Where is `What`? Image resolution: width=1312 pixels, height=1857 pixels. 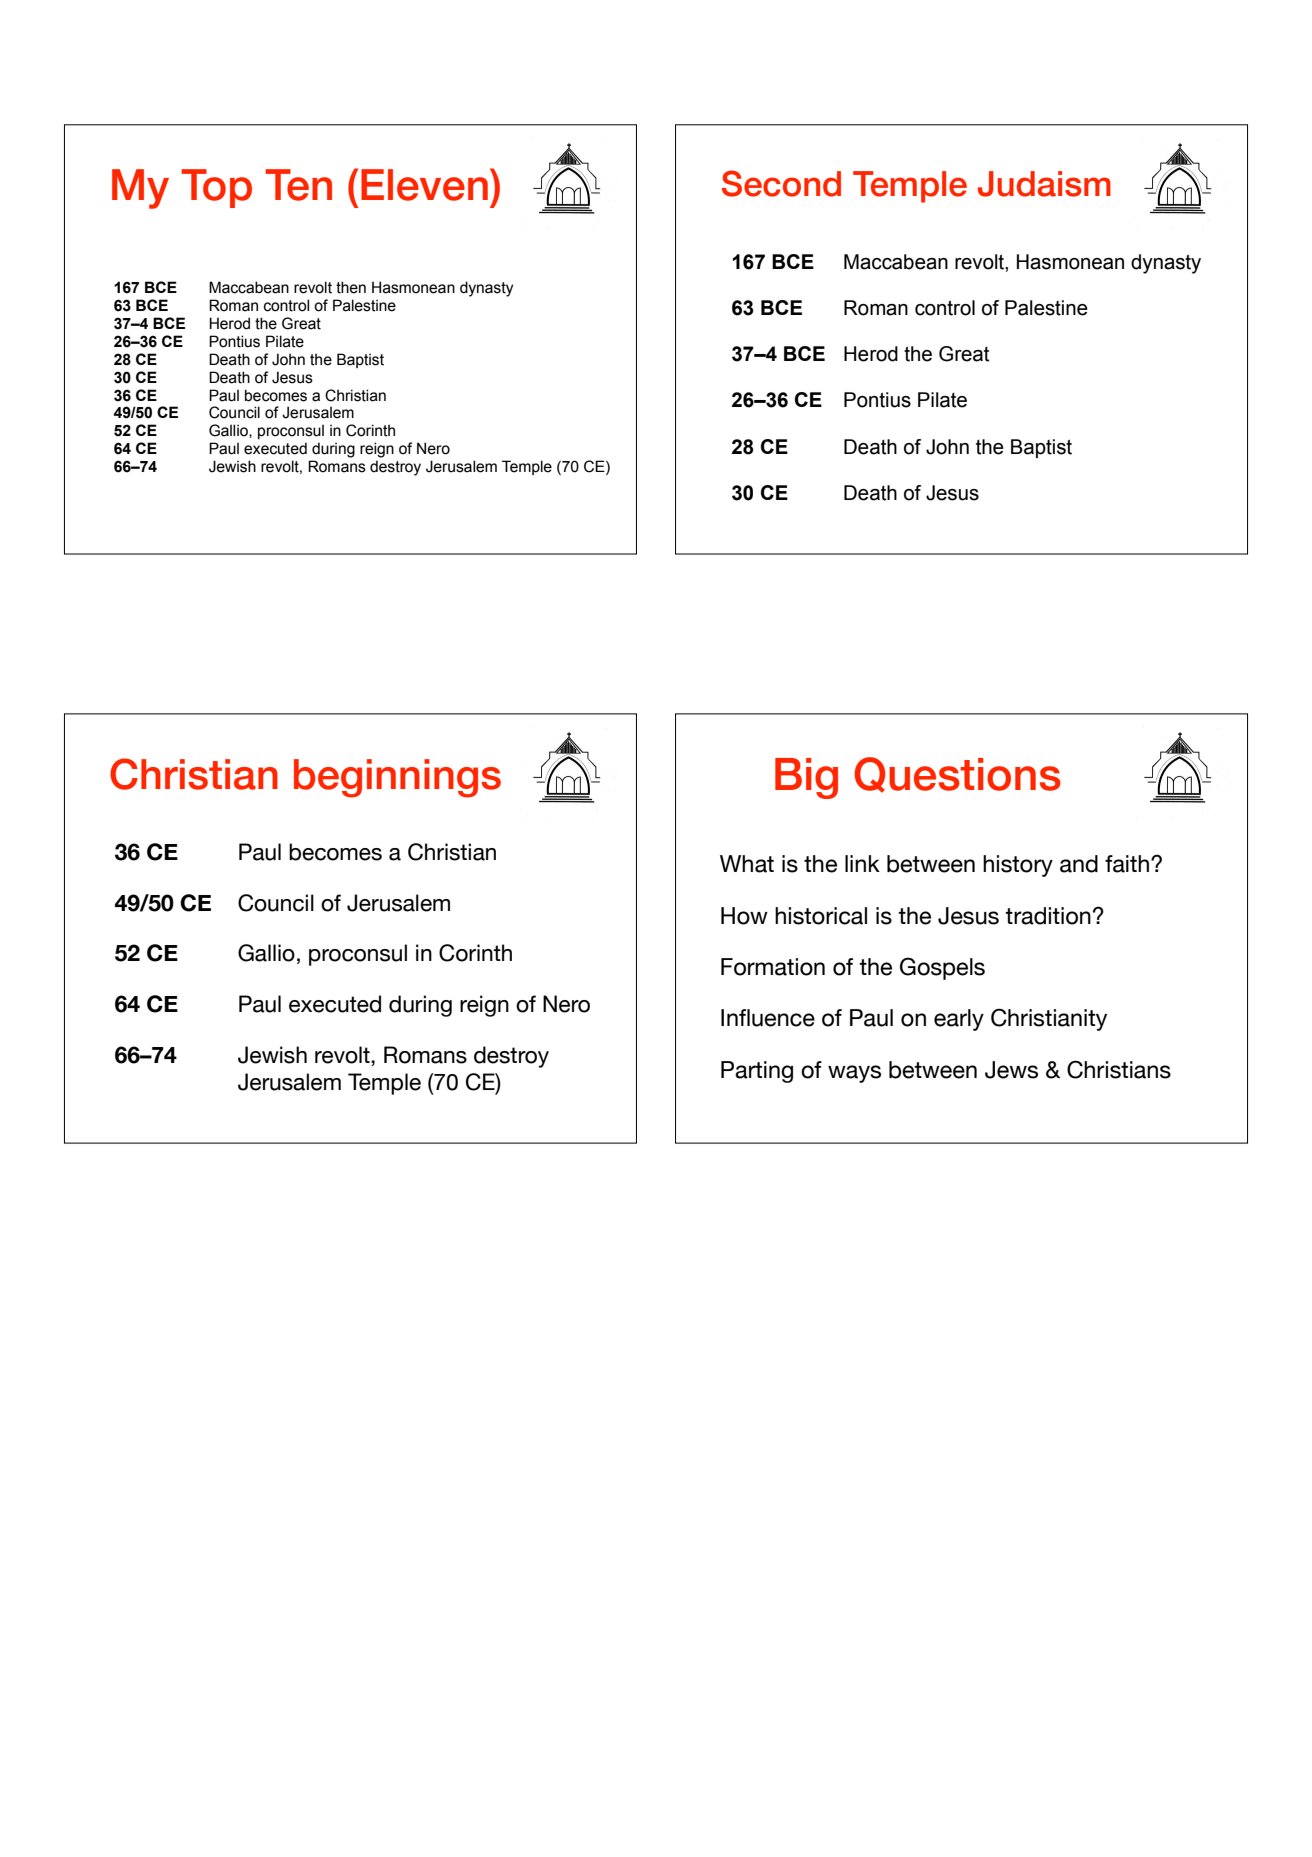 What is located at coordinates (747, 864).
